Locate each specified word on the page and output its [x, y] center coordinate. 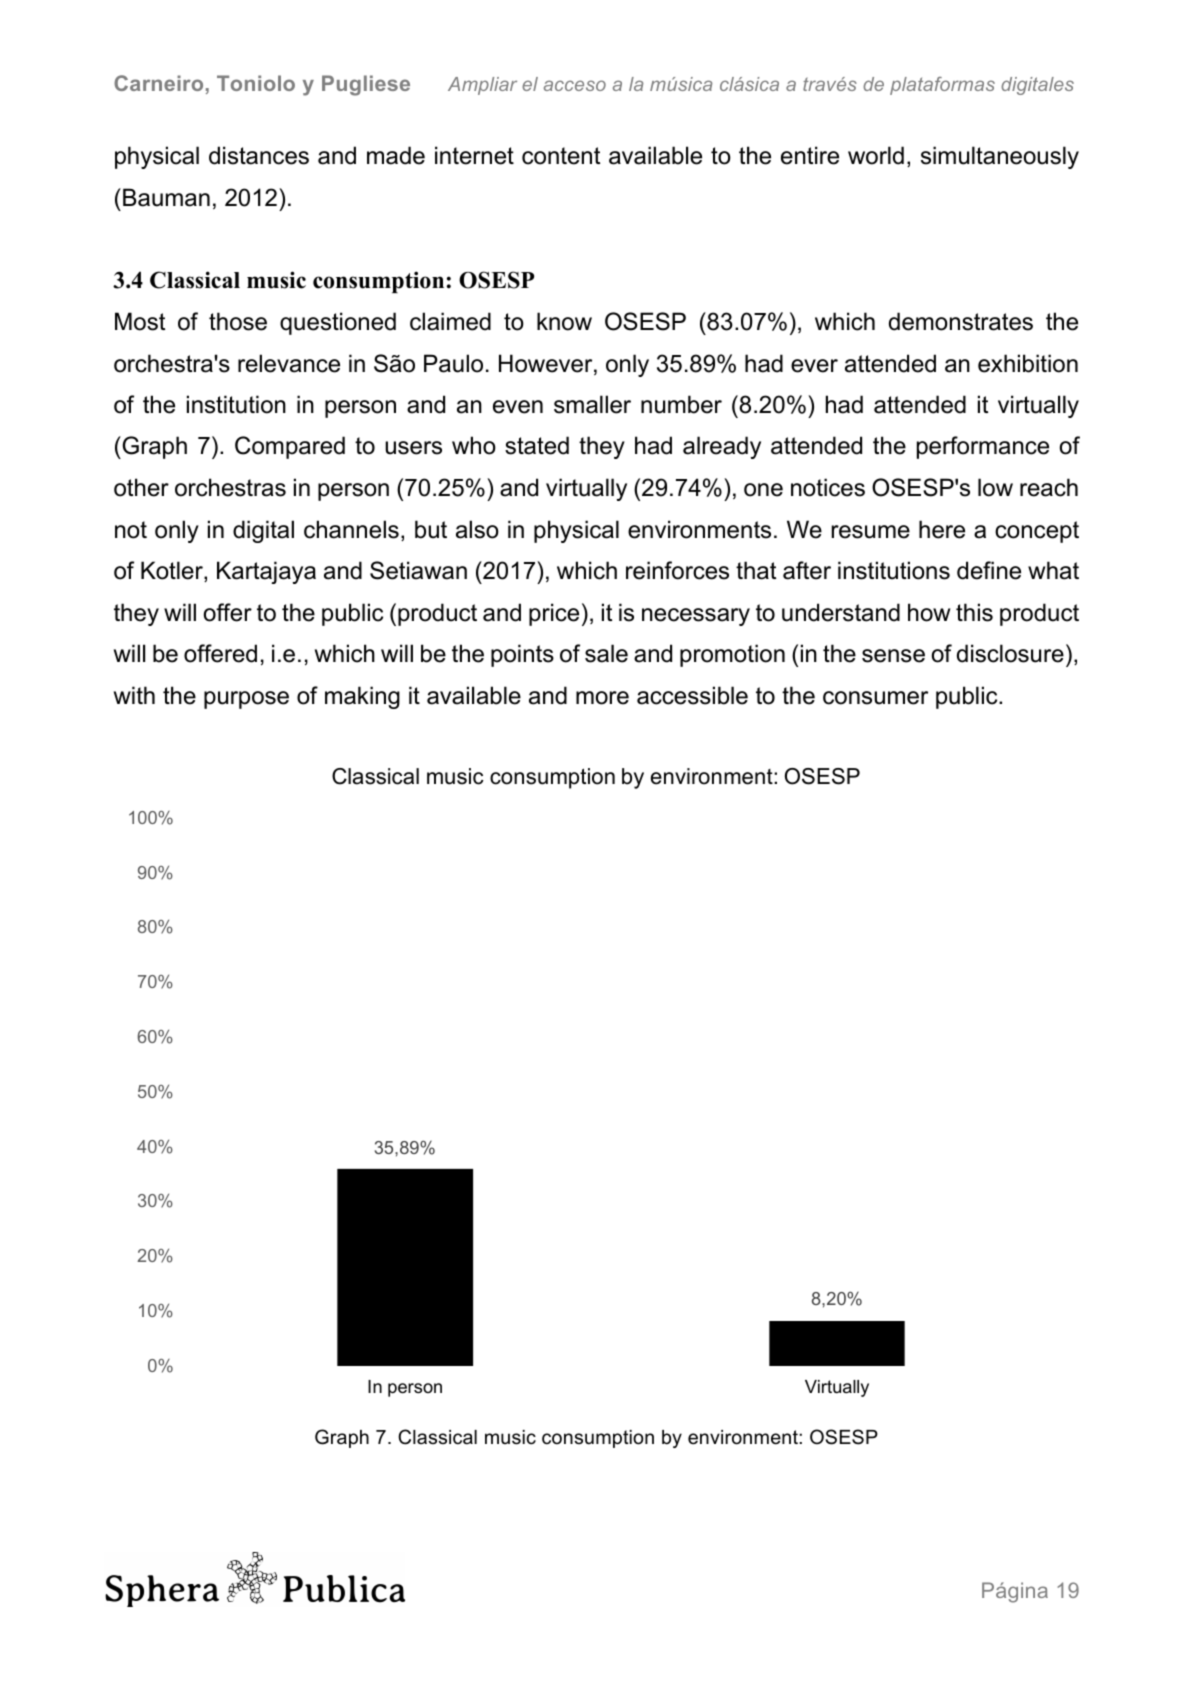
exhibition [1028, 363]
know [564, 321]
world [876, 155]
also [477, 529]
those [238, 321]
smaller [592, 404]
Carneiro [158, 83]
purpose [246, 700]
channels [351, 529]
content [561, 156]
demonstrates [961, 321]
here [942, 529]
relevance [289, 363]
